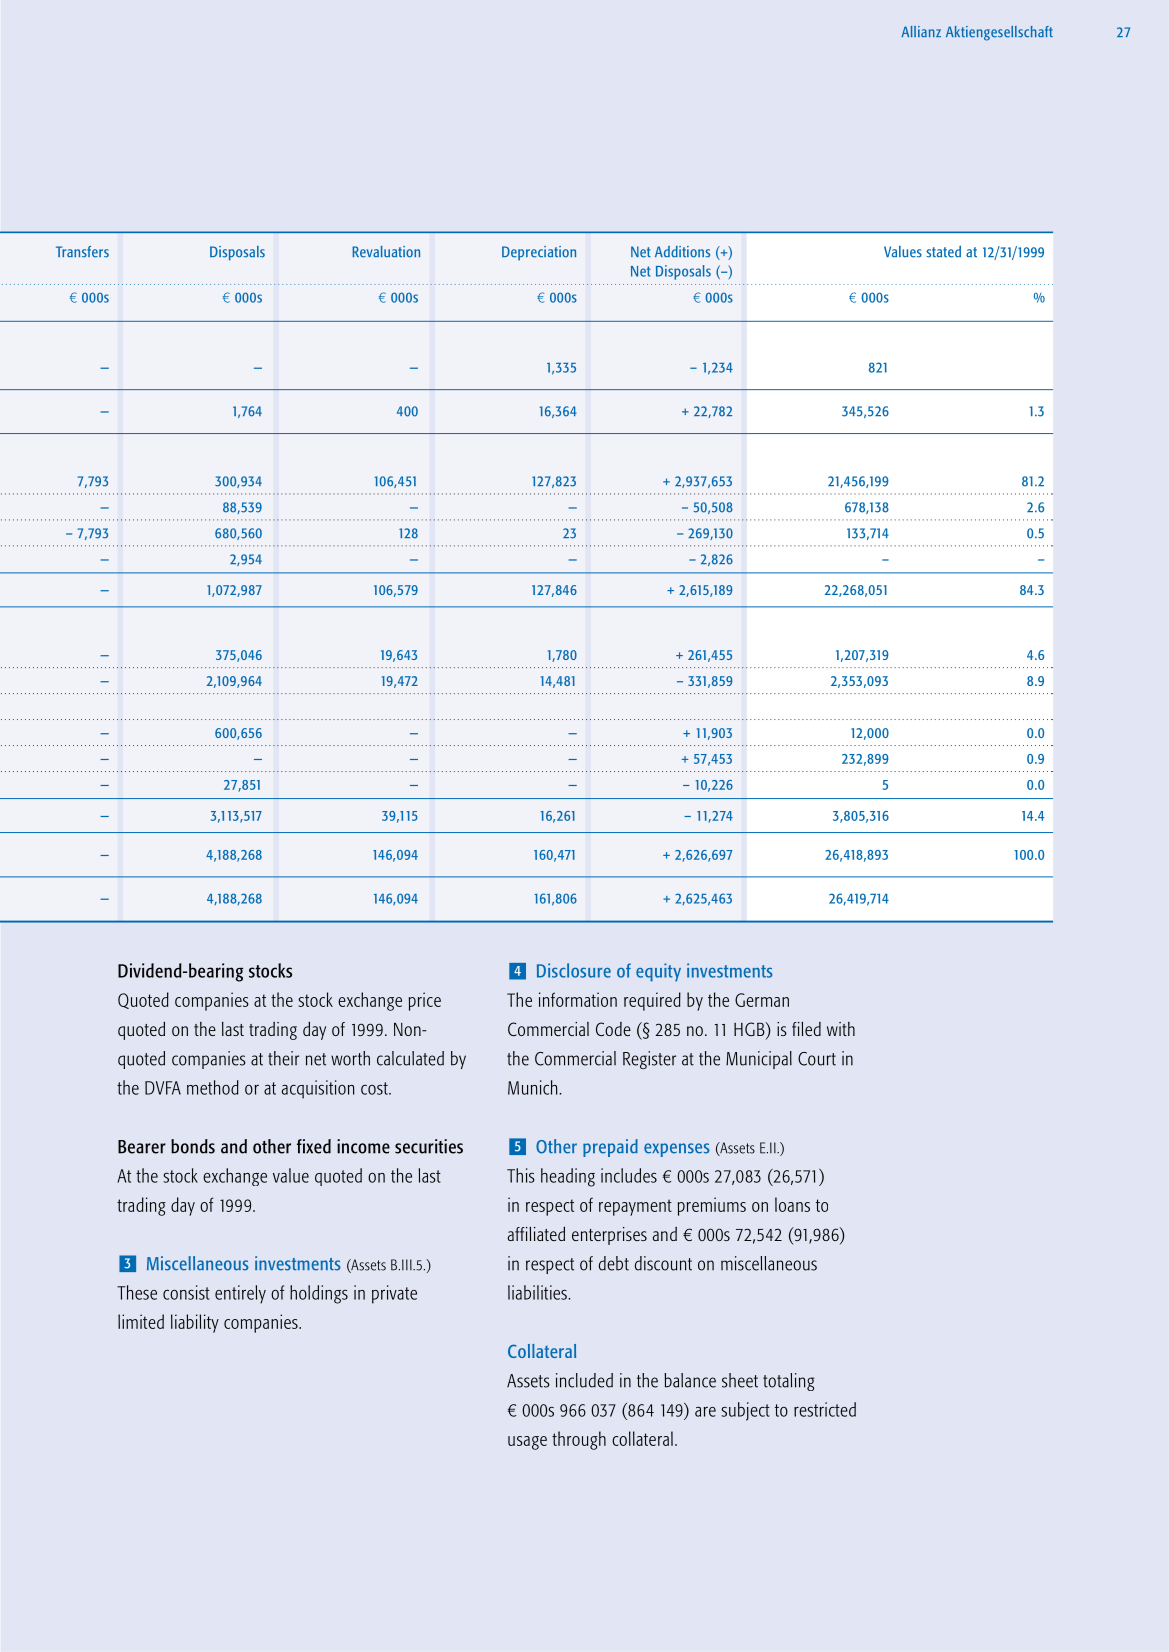  Describe the element at coordinates (213, 1087) in the screenshot. I see `method` at that location.
